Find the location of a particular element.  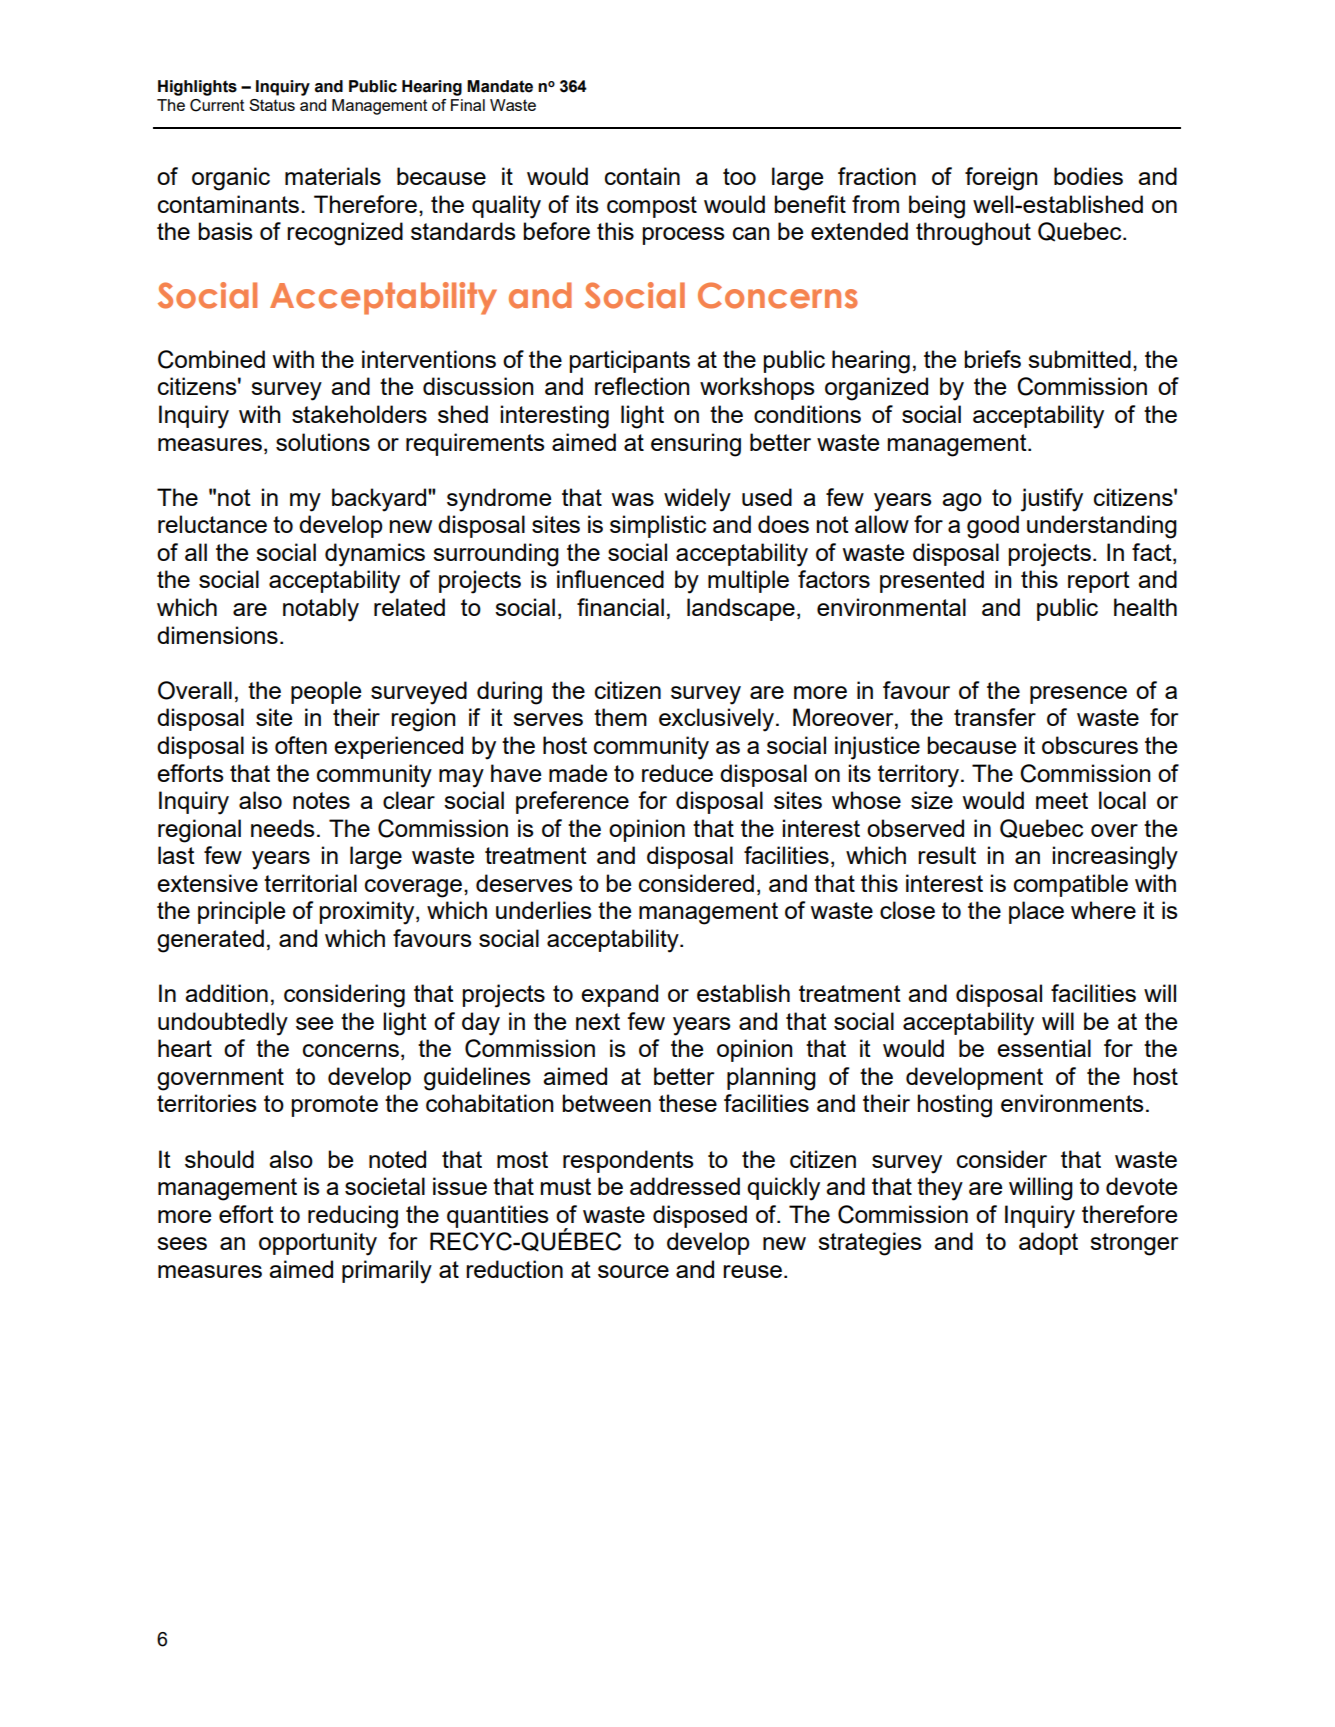

foreign is located at coordinates (1001, 179).
